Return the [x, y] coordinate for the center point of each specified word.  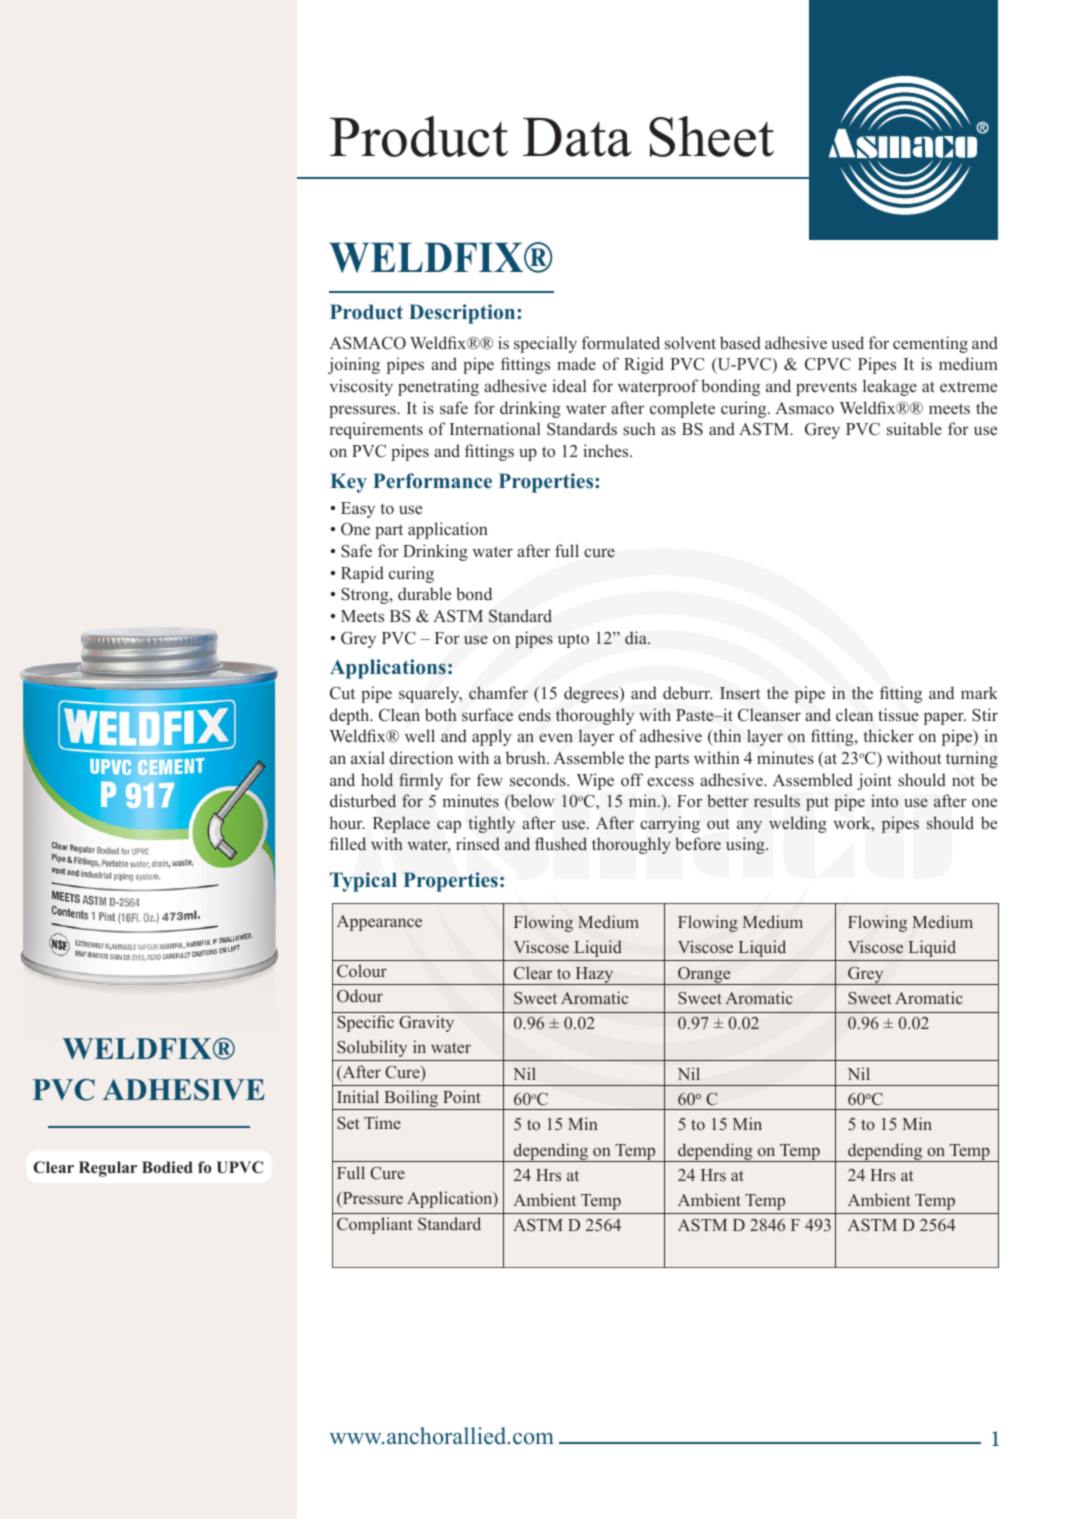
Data [577, 137]
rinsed [478, 844]
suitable [914, 429]
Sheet [711, 136]
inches [607, 450]
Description [463, 314]
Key [348, 483]
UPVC [240, 1167]
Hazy [594, 976]
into [884, 800]
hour [347, 823]
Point [462, 1096]
